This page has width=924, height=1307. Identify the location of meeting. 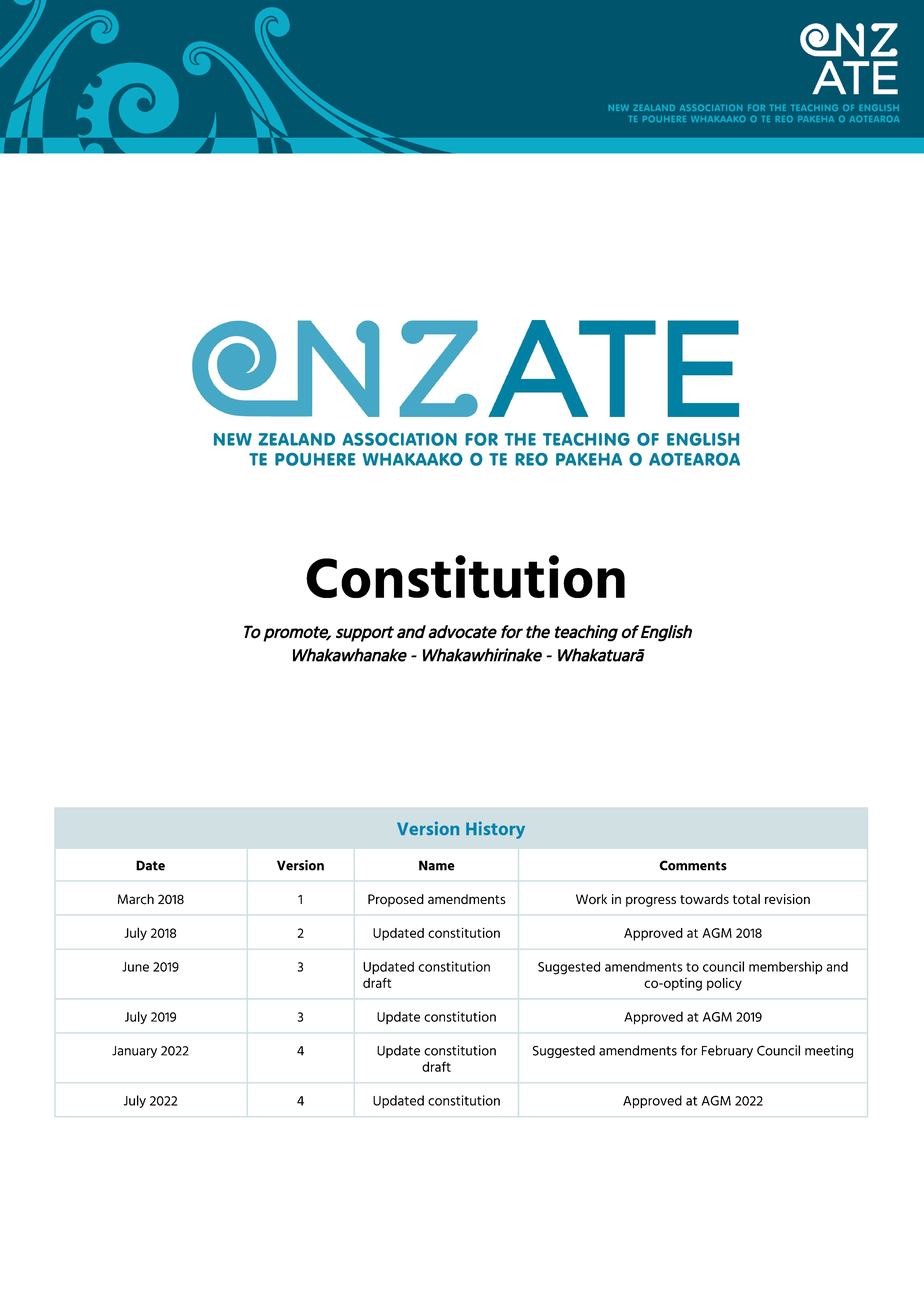
(829, 1051).
